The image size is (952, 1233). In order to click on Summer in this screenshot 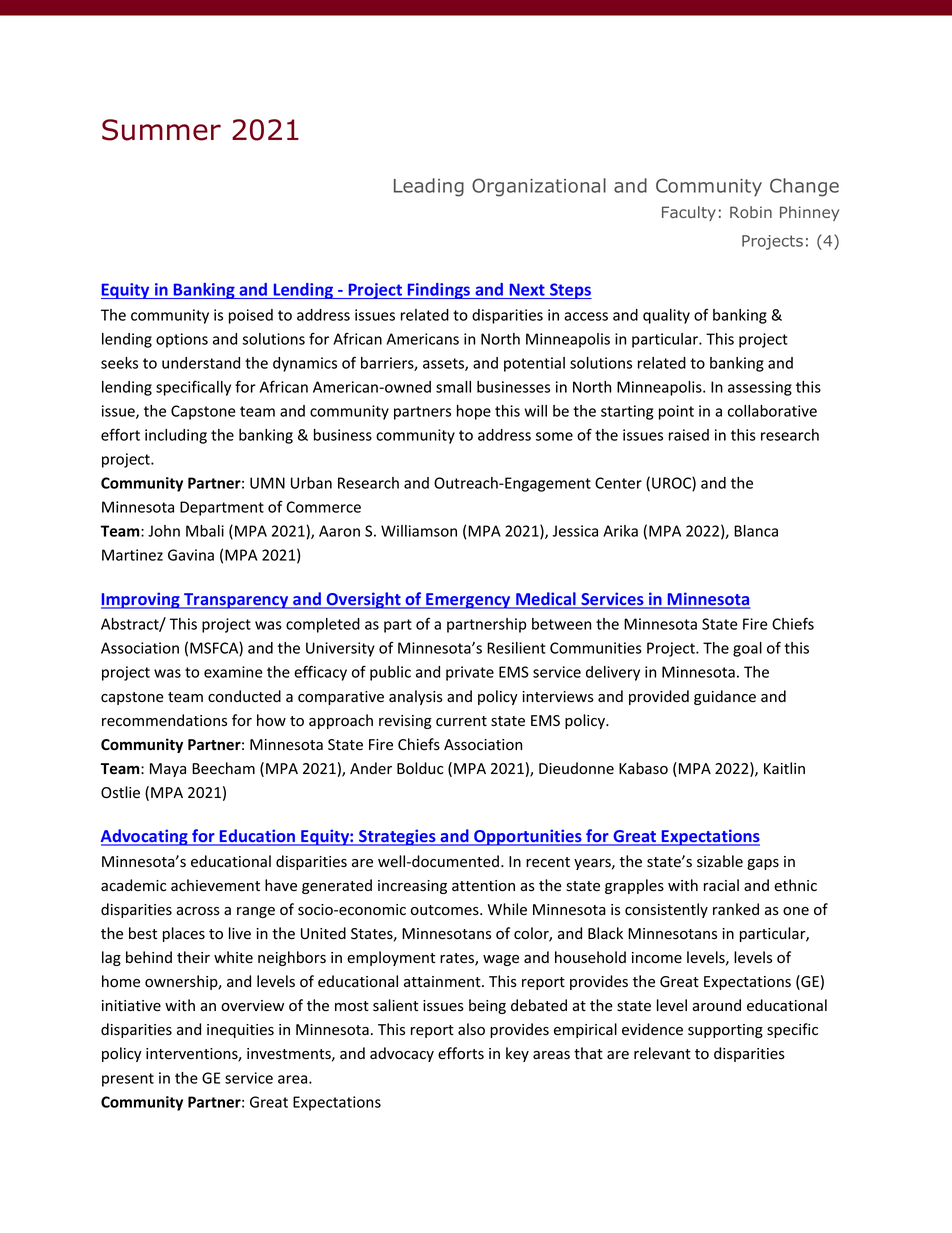, I will do `click(161, 130)`.
